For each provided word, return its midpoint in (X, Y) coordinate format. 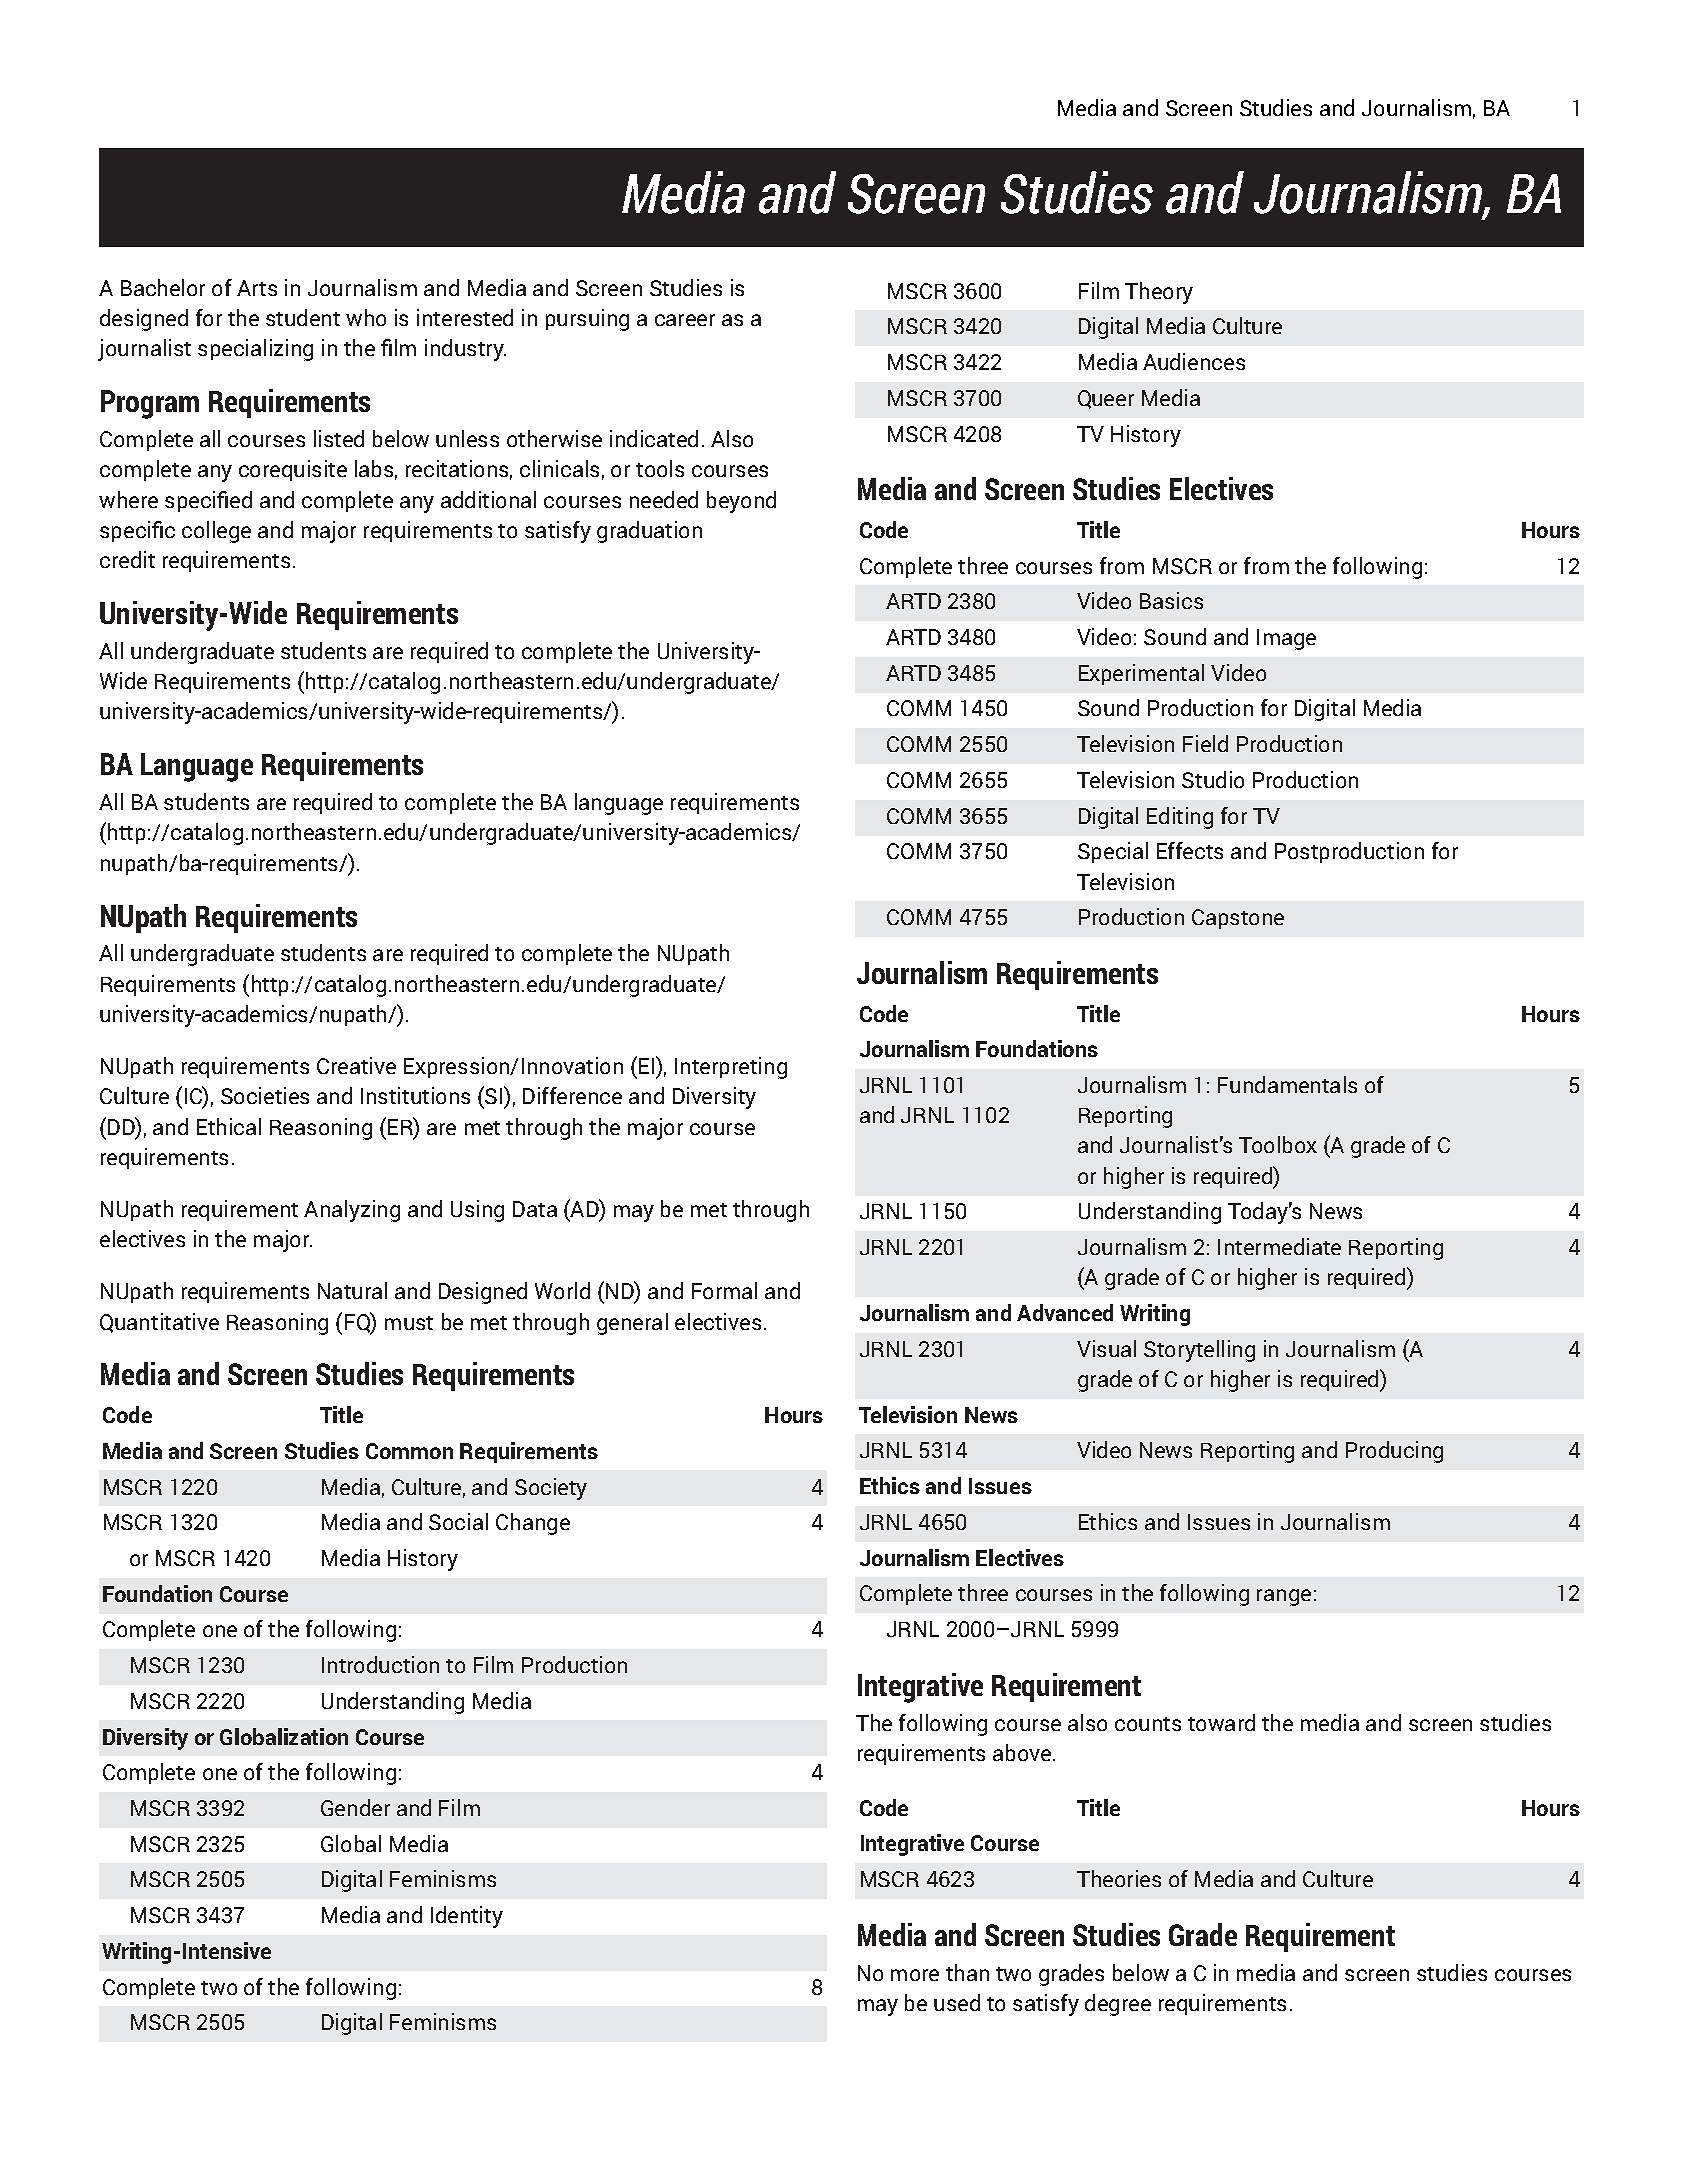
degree (1118, 2005)
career (685, 320)
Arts (257, 288)
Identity (467, 1917)
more (915, 1975)
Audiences (1194, 361)
